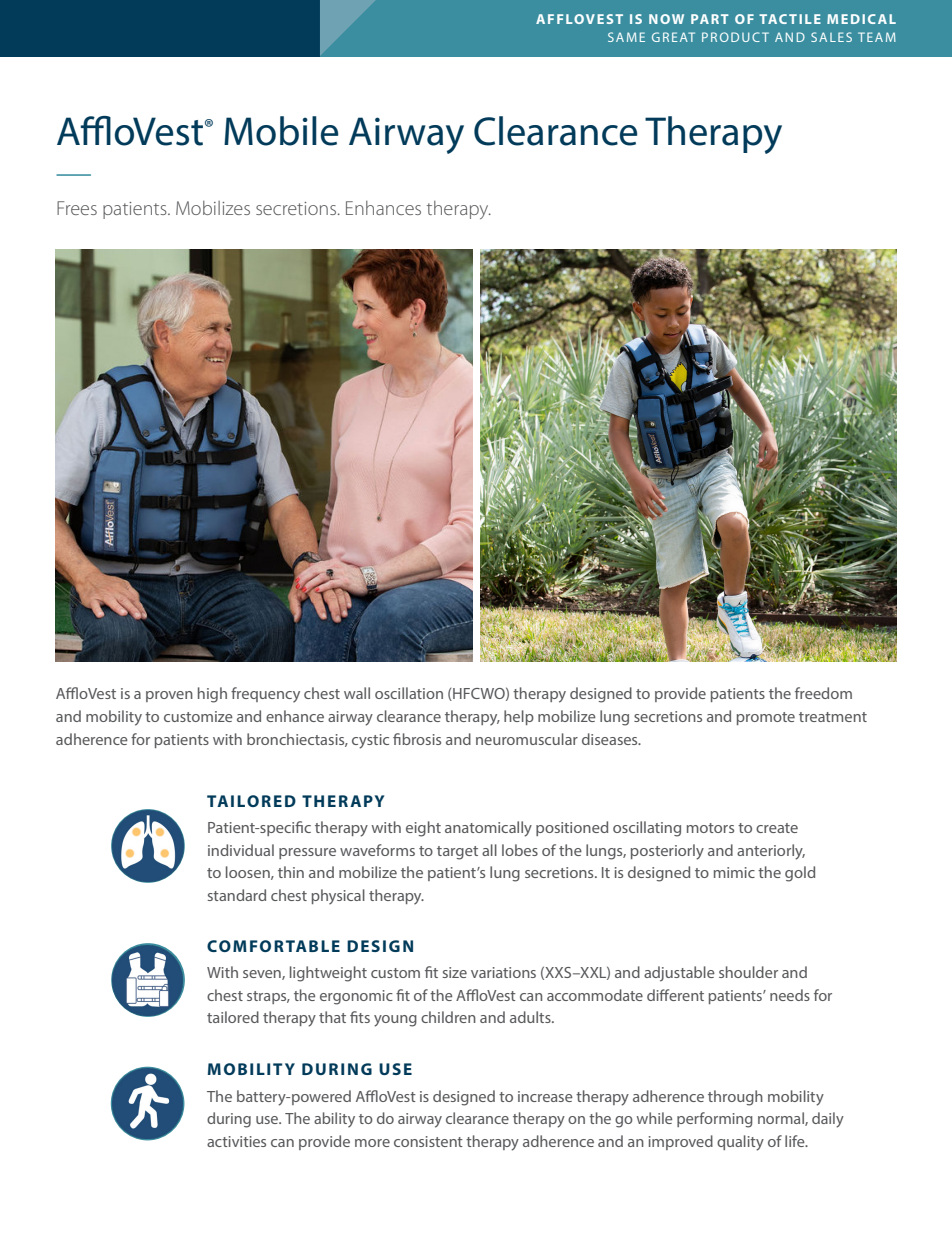 The height and width of the screenshot is (1233, 952). Describe the element at coordinates (357, 693) in the screenshot. I see `wall` at that location.
